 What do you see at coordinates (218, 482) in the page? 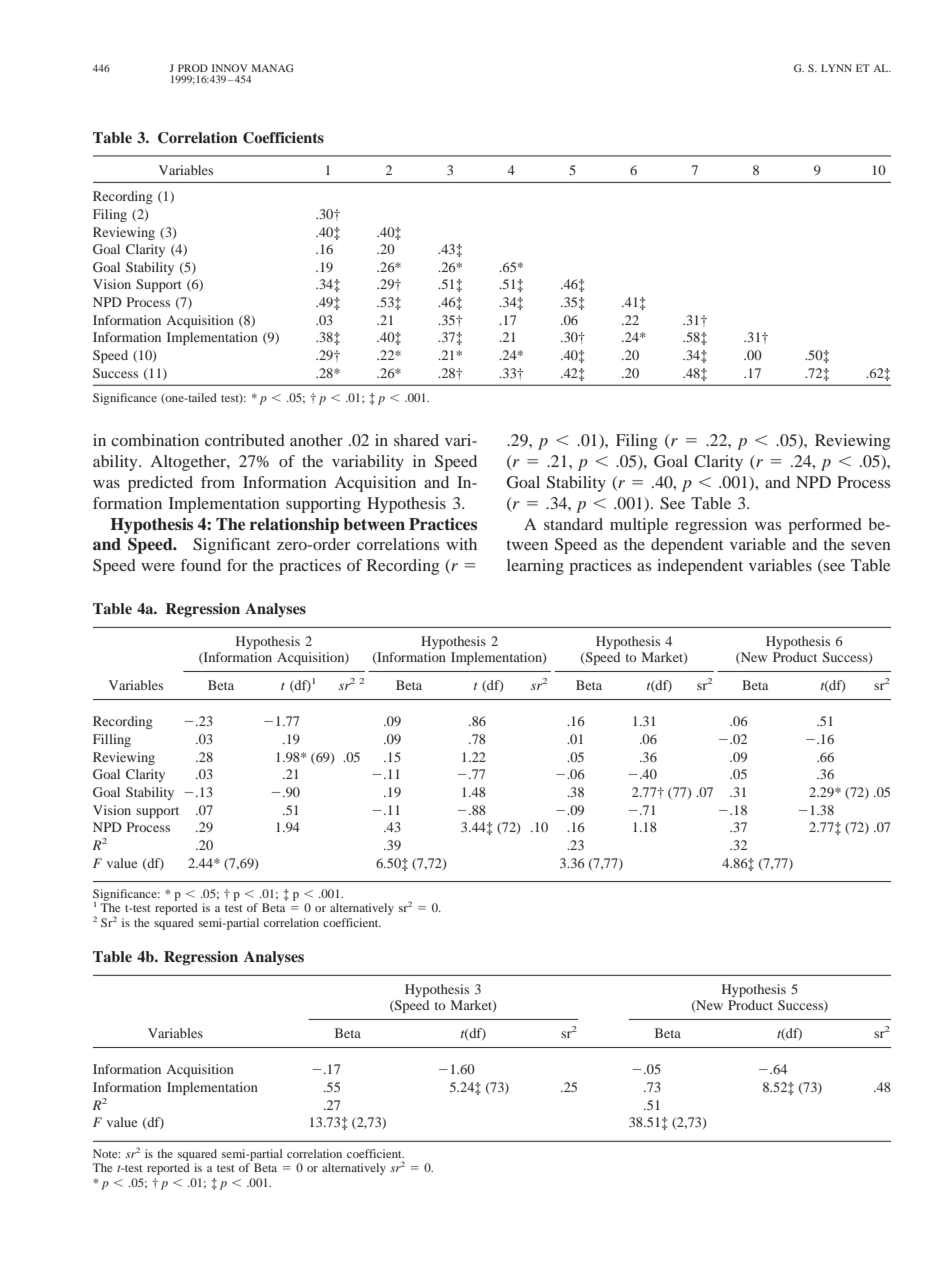
I see `from` at bounding box center [218, 482].
